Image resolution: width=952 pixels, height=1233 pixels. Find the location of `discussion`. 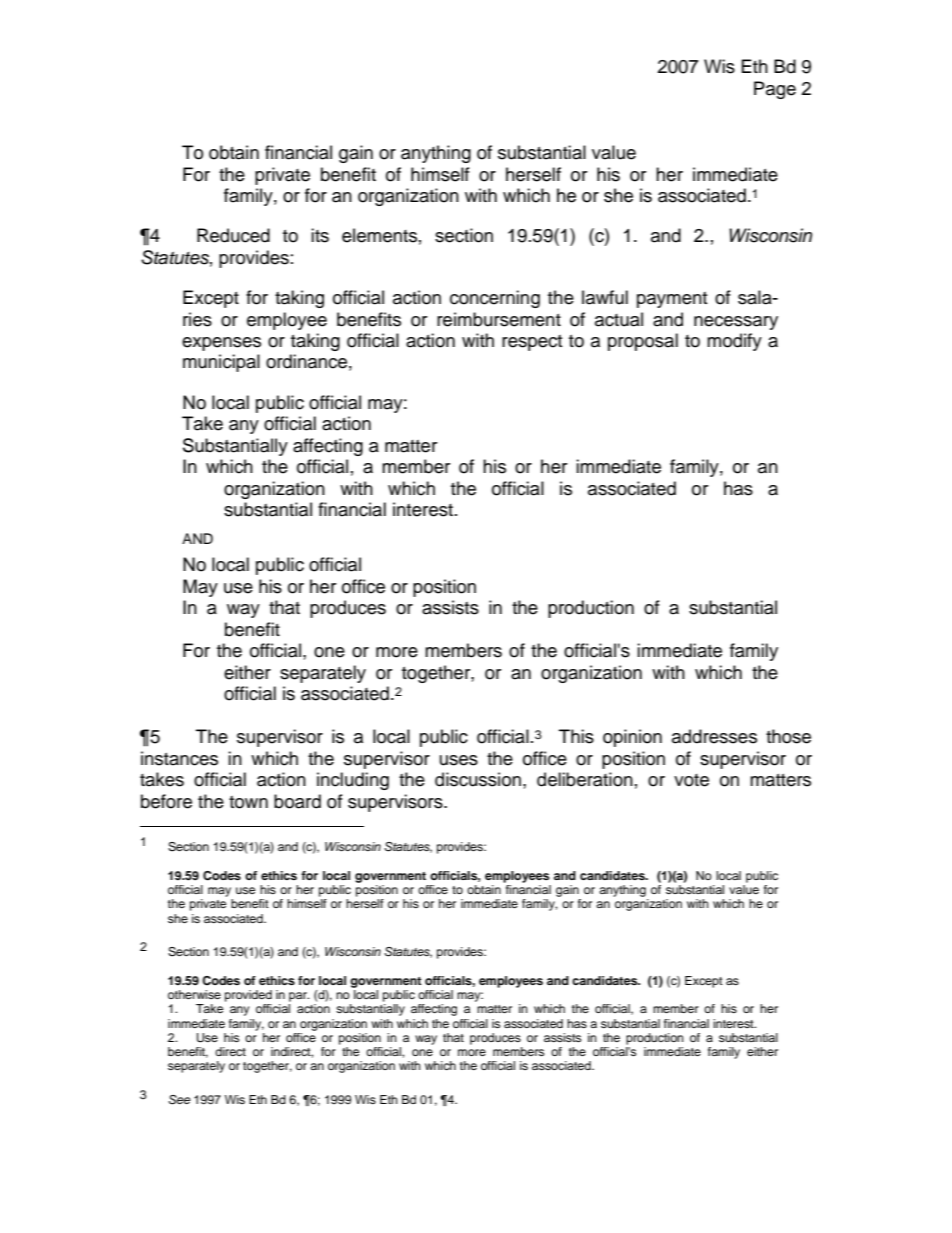

discussion is located at coordinates (478, 779).
